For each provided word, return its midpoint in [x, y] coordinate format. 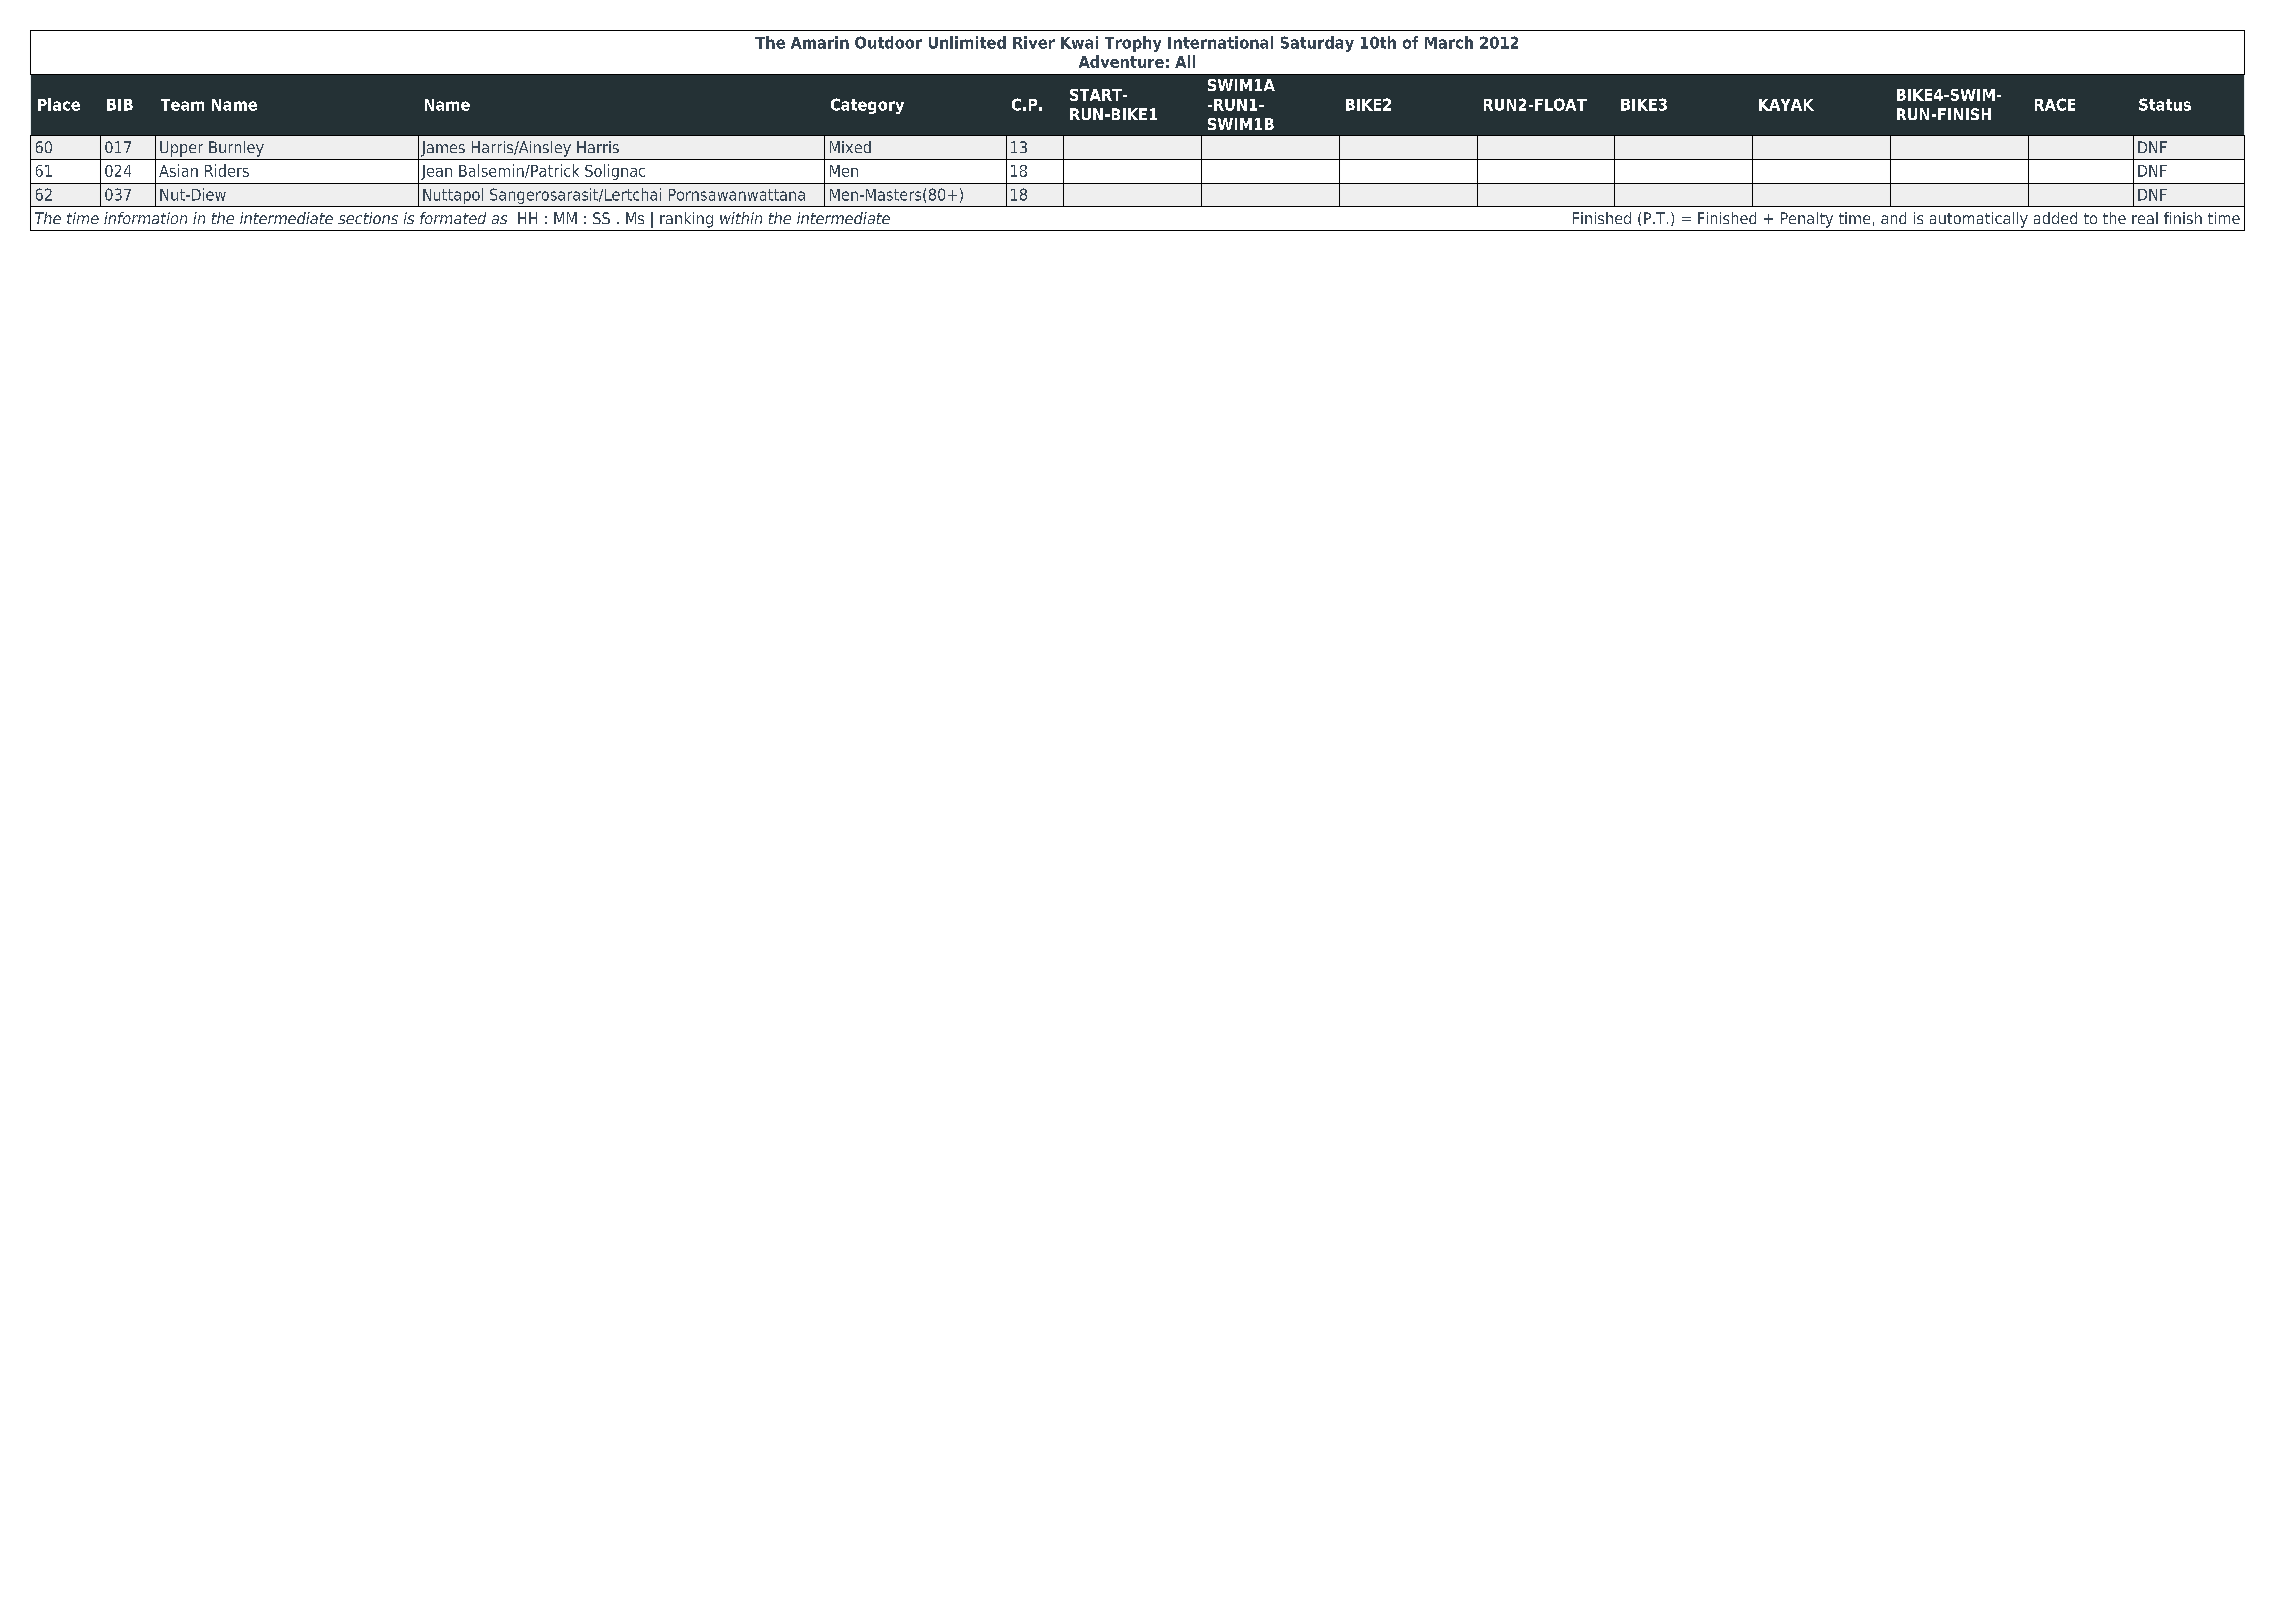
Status [2165, 104]
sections [368, 218]
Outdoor [888, 42]
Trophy [1133, 44]
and [1893, 218]
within [741, 218]
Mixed [850, 147]
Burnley [236, 149]
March [1449, 42]
